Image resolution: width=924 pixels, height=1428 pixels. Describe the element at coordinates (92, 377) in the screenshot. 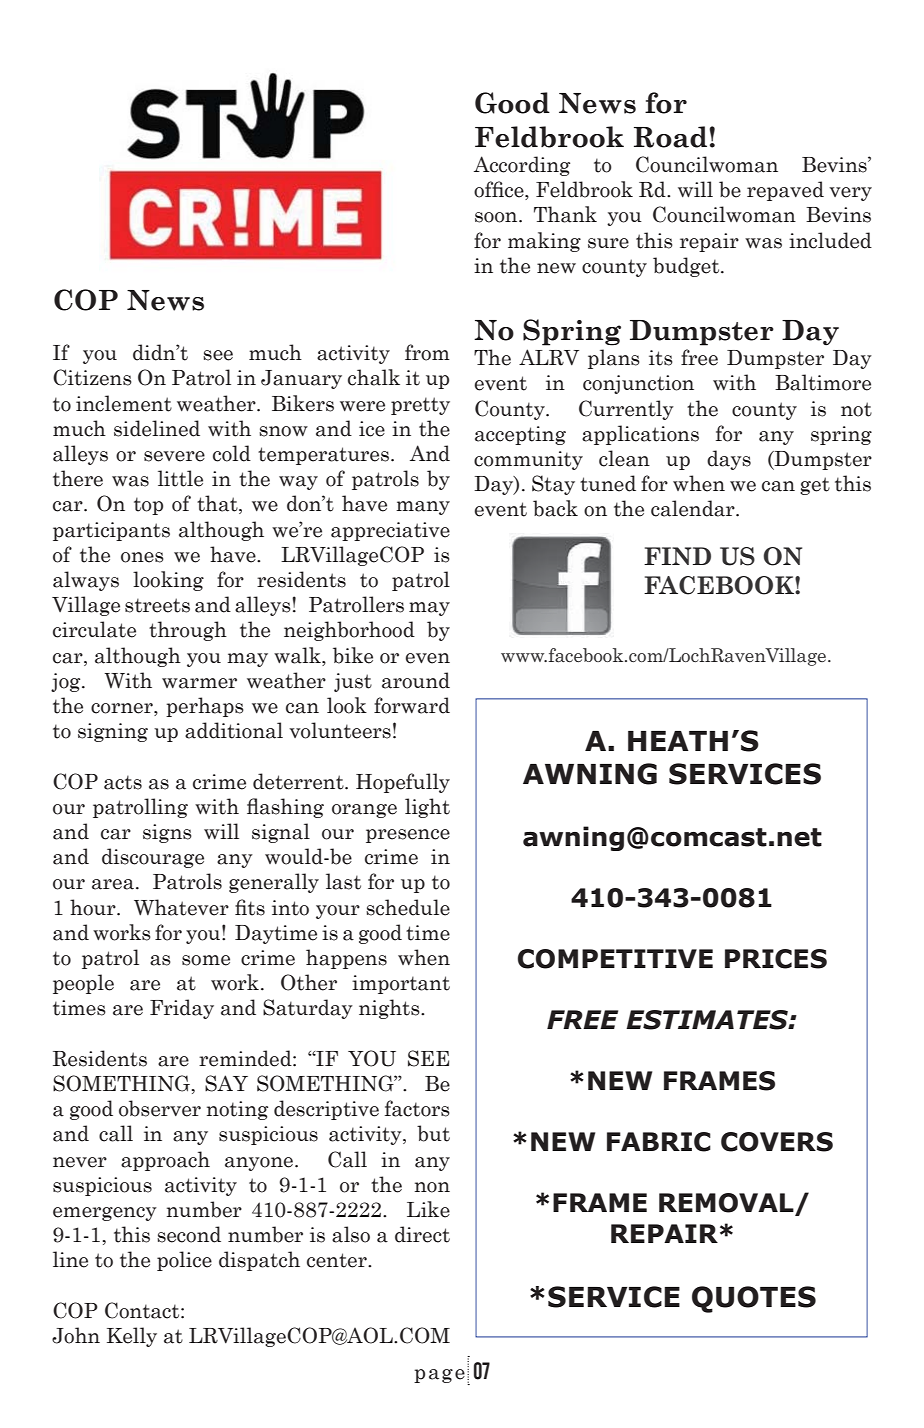

I see `Citizens` at that location.
